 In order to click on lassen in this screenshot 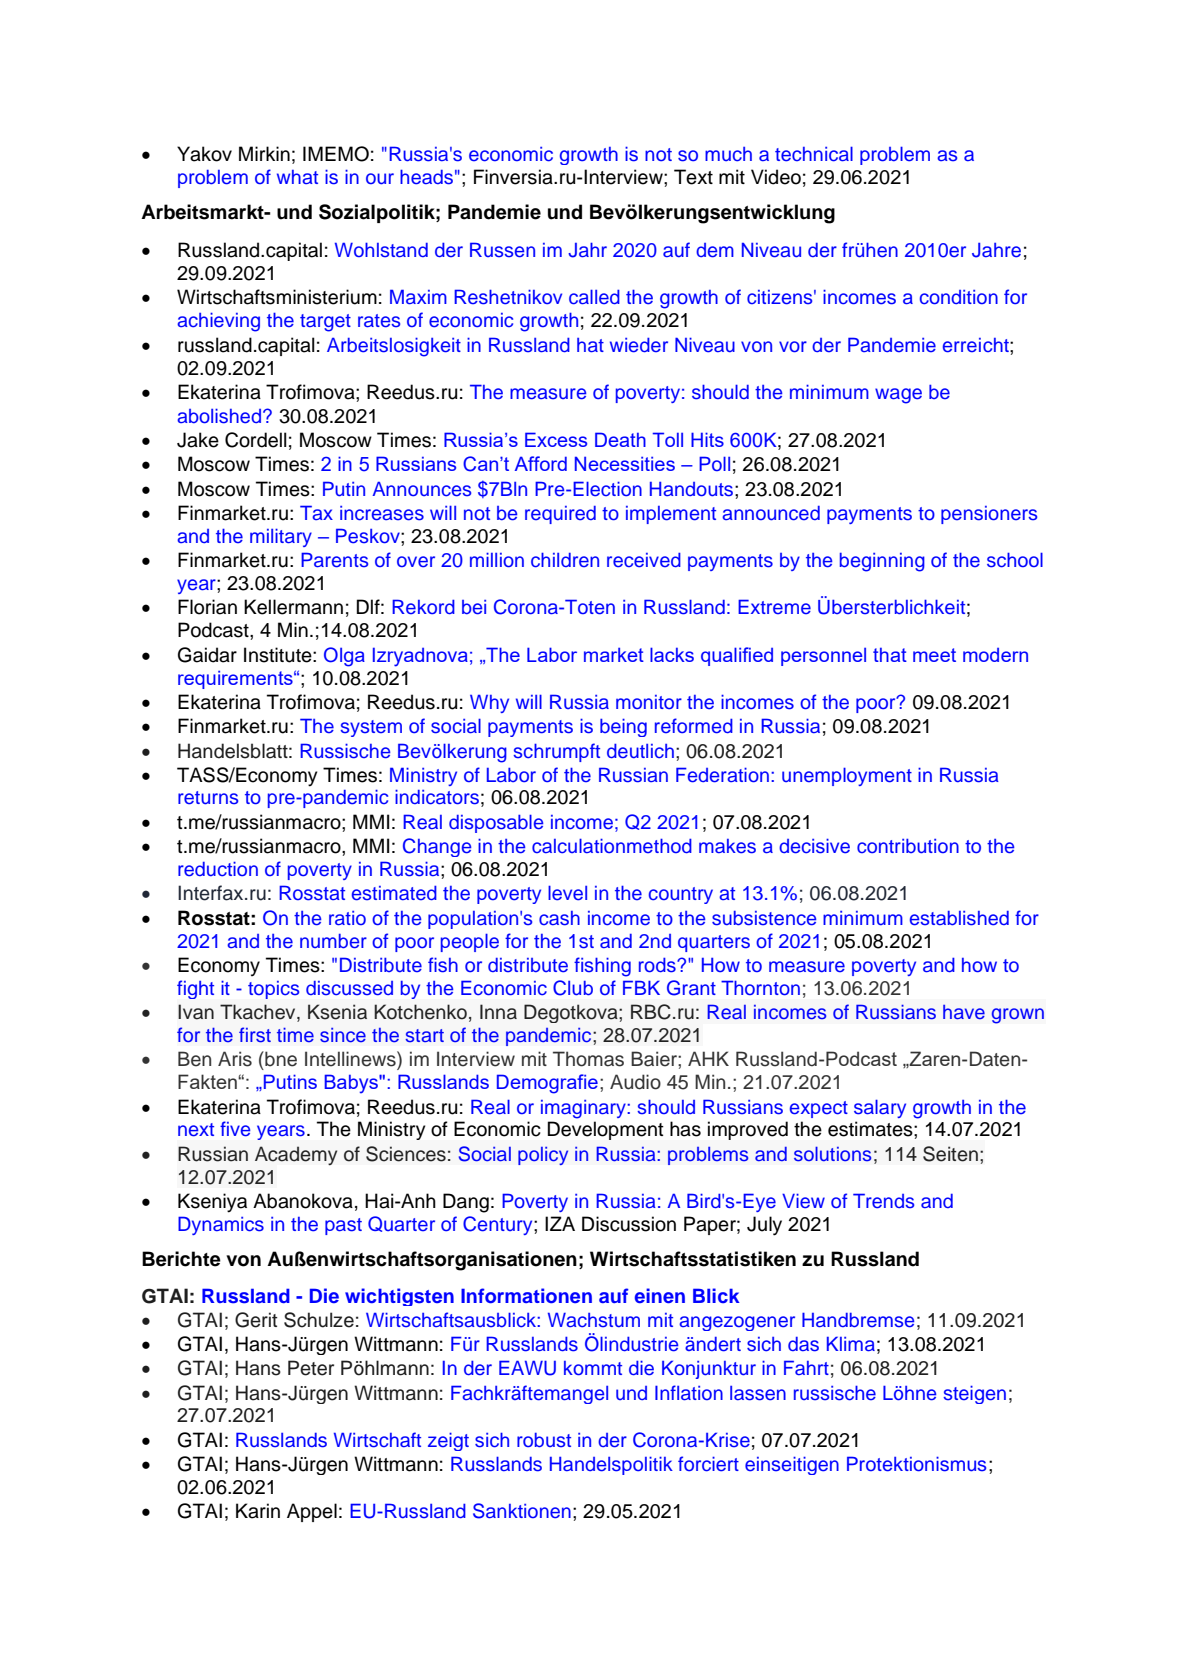, I will do `click(758, 1393)`.
